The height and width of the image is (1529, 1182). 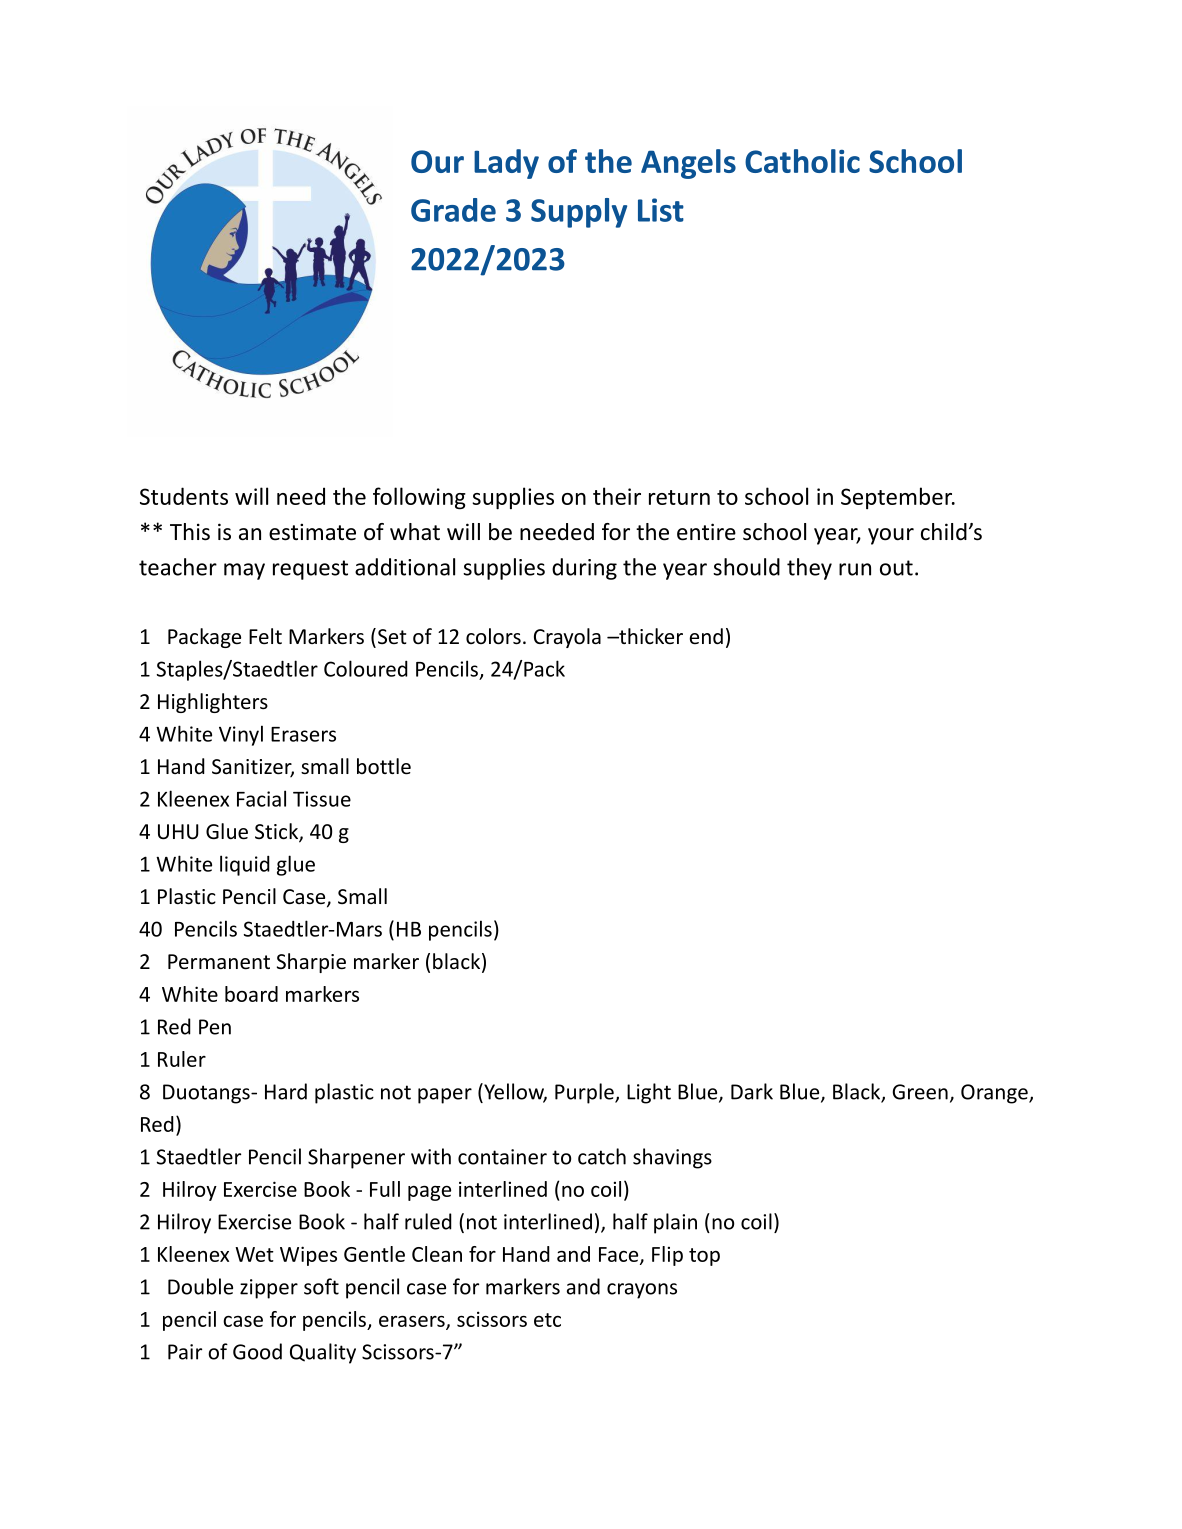 I want to click on end, so click(x=706, y=636).
